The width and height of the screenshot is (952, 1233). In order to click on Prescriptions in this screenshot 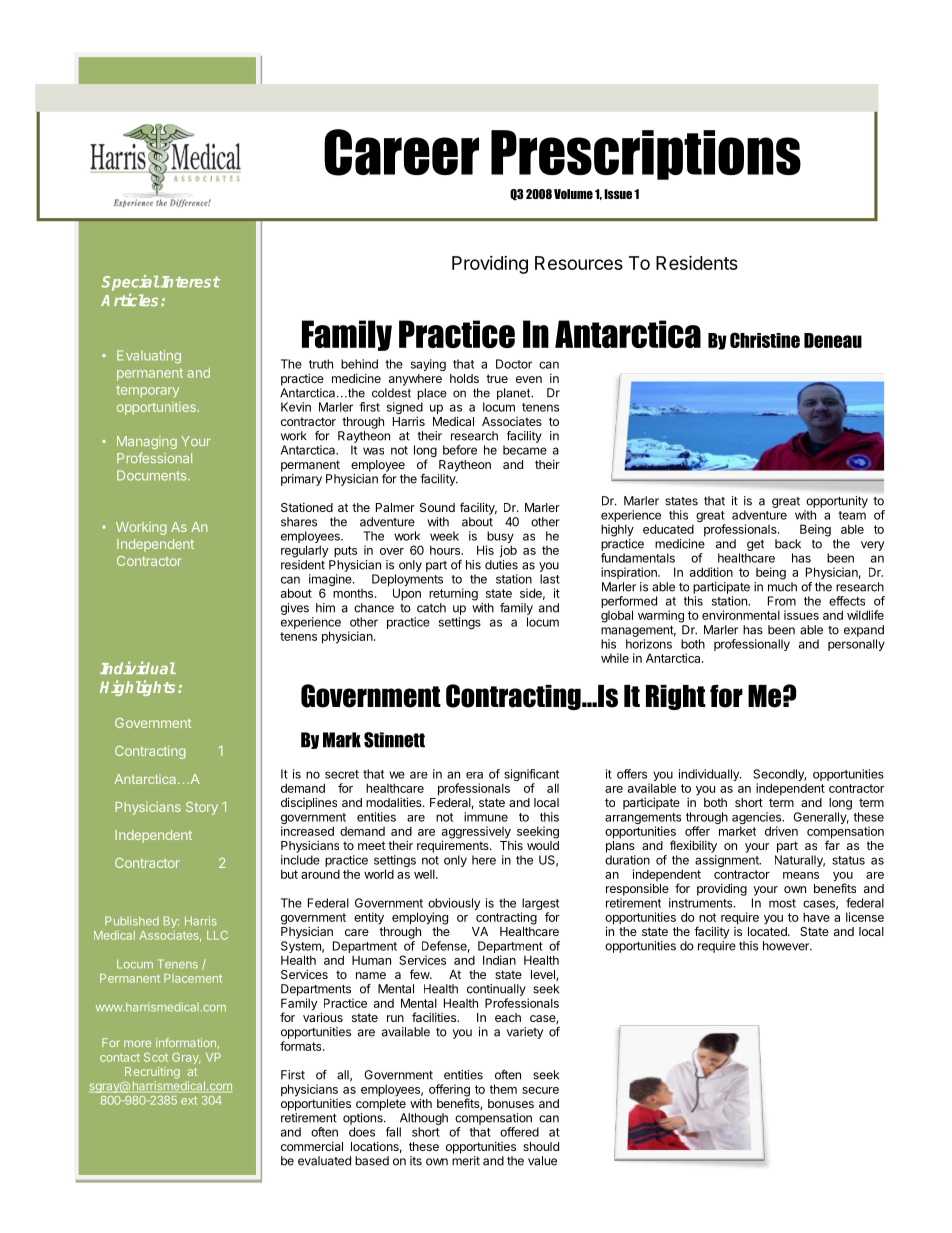, I will do `click(646, 155)`.
